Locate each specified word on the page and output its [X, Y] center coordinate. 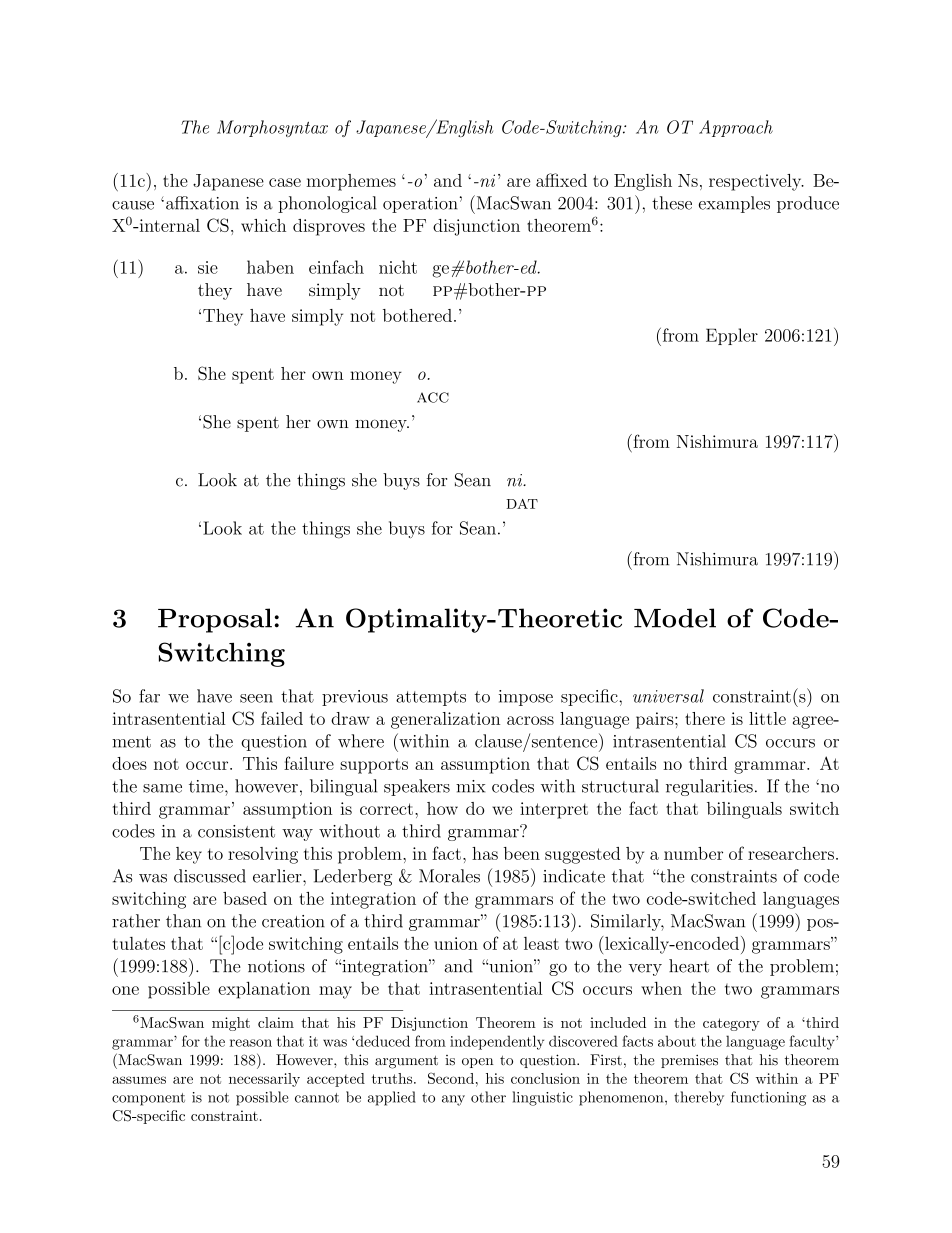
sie [208, 267]
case [285, 182]
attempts [431, 698]
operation [420, 205]
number [693, 853]
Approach [736, 128]
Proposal [215, 620]
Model [675, 618]
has [485, 853]
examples [734, 204]
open [477, 1063]
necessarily [264, 1080]
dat [522, 504]
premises [689, 1061]
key [189, 855]
